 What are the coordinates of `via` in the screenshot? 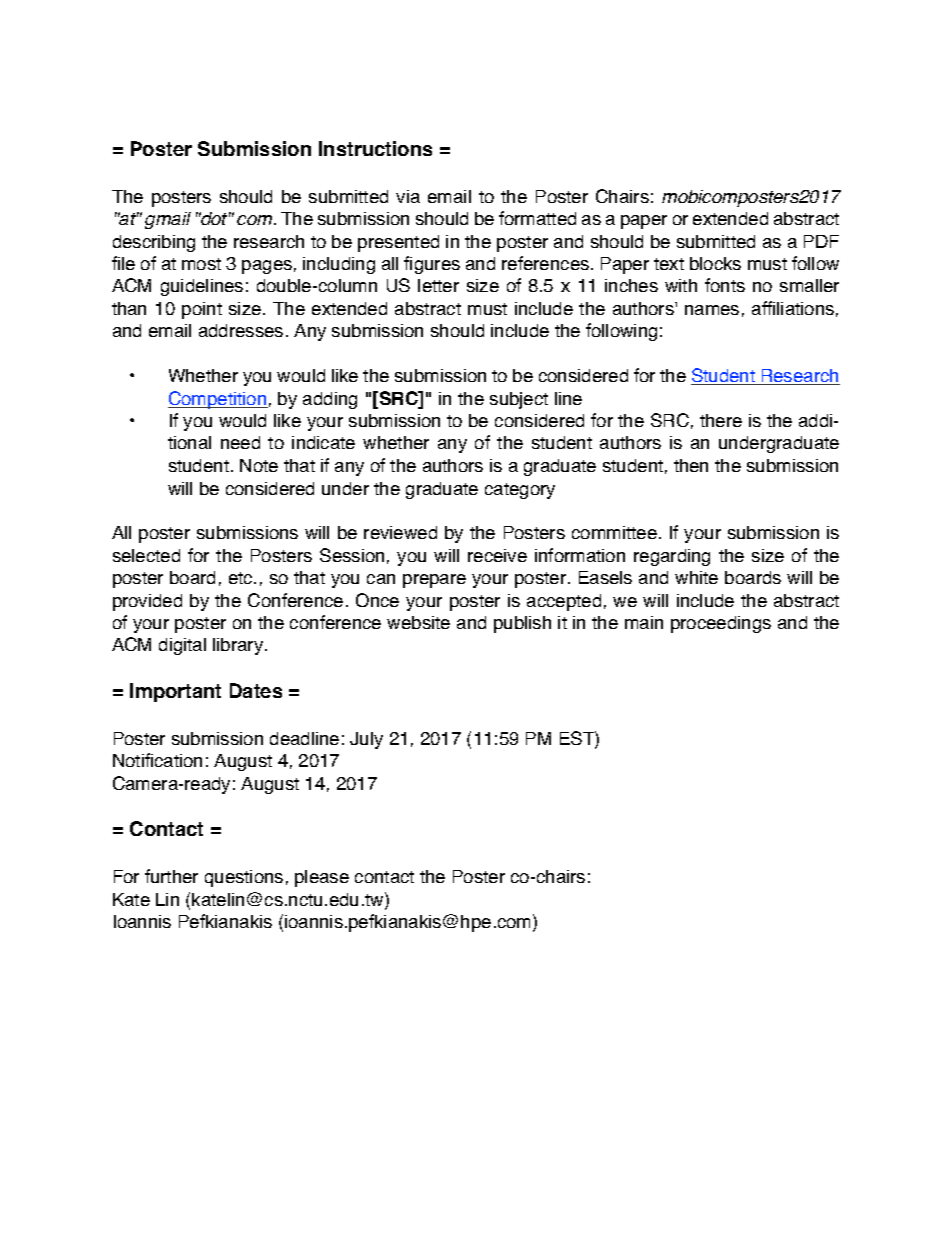 It's located at (408, 196).
